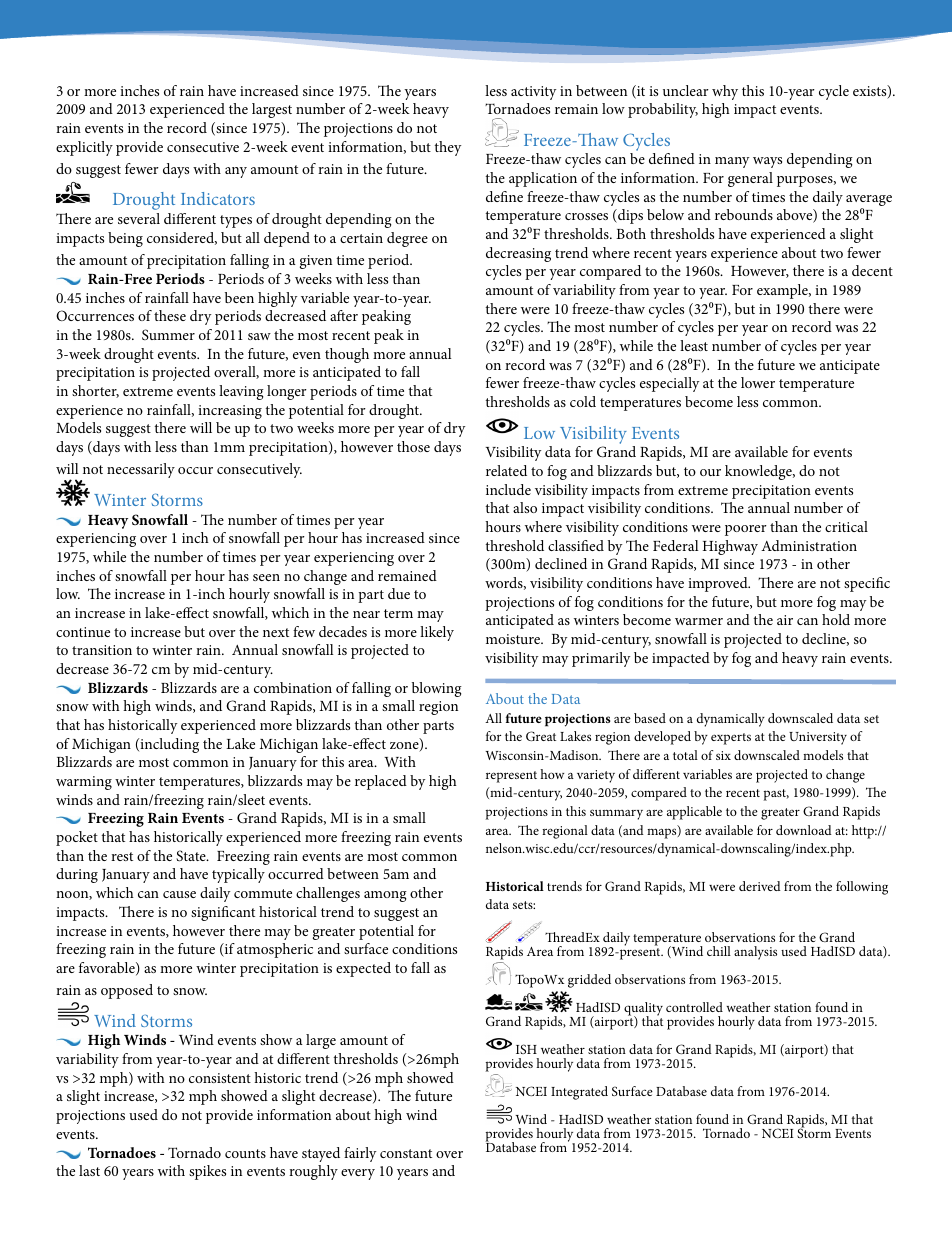 This image has width=952, height=1233. What do you see at coordinates (699, 621) in the image?
I see `warmer` at bounding box center [699, 621].
